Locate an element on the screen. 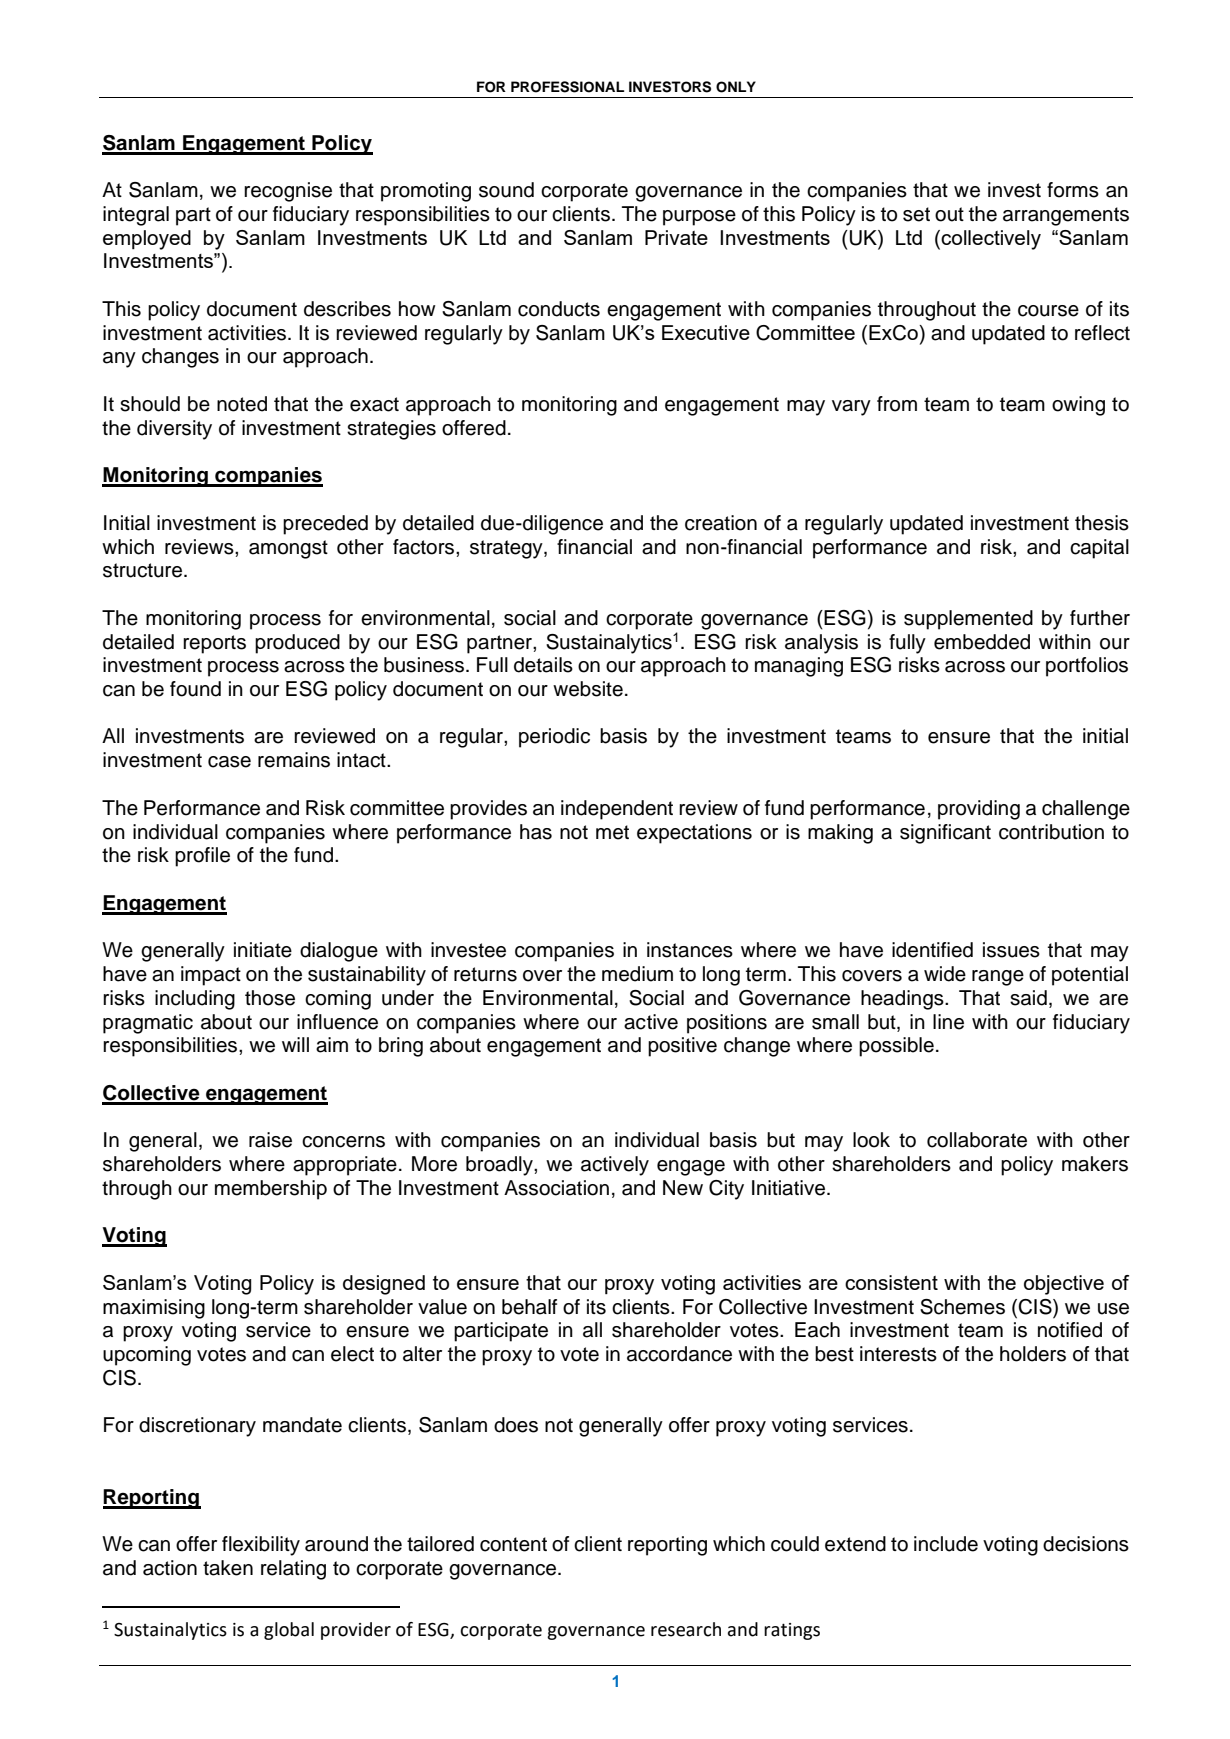  said is located at coordinates (1028, 998).
